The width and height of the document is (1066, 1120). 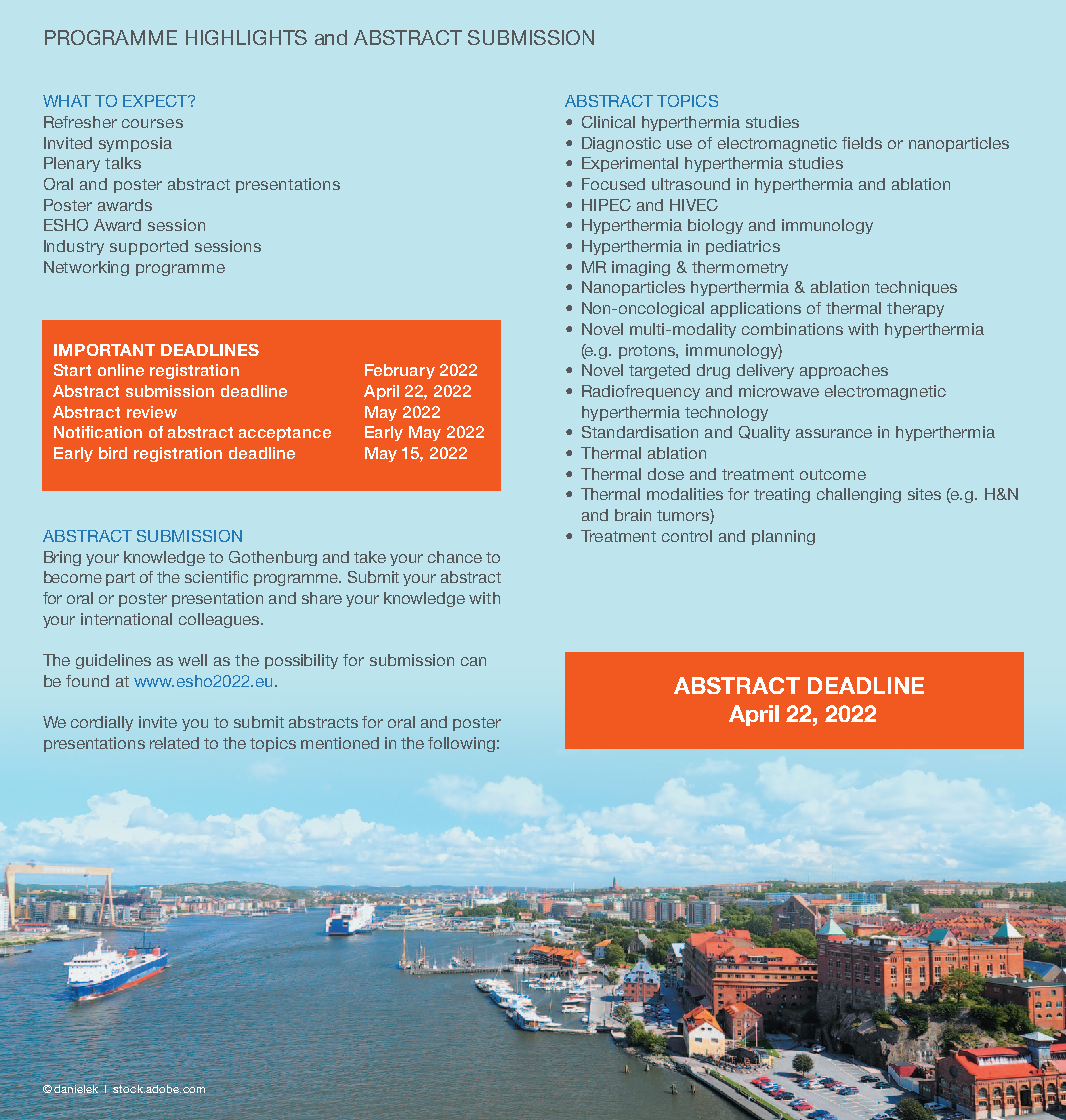 What do you see at coordinates (455, 557) in the document?
I see `chance` at bounding box center [455, 557].
